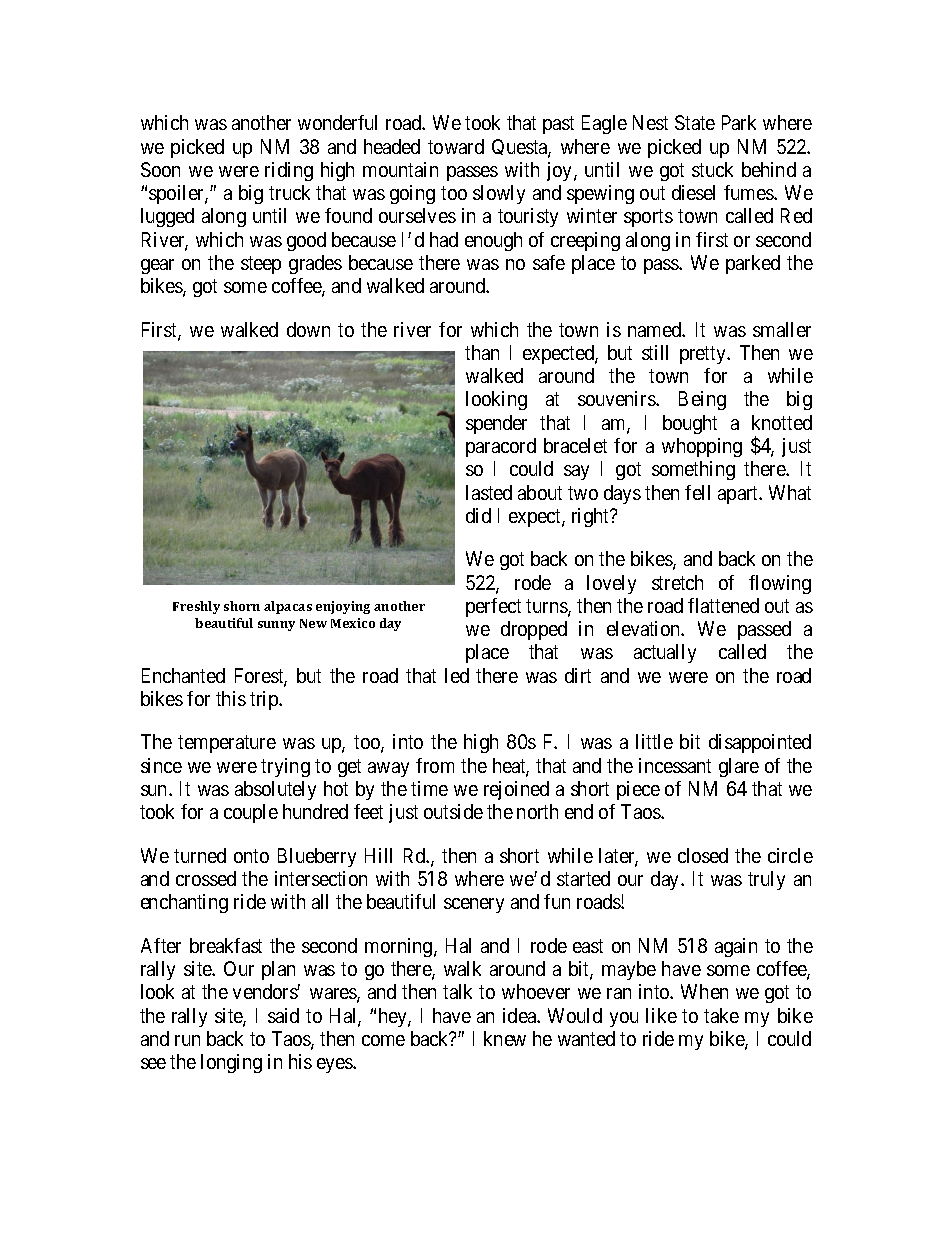 This screenshot has width=952, height=1233. What do you see at coordinates (702, 447) in the screenshot?
I see `whopping` at bounding box center [702, 447].
